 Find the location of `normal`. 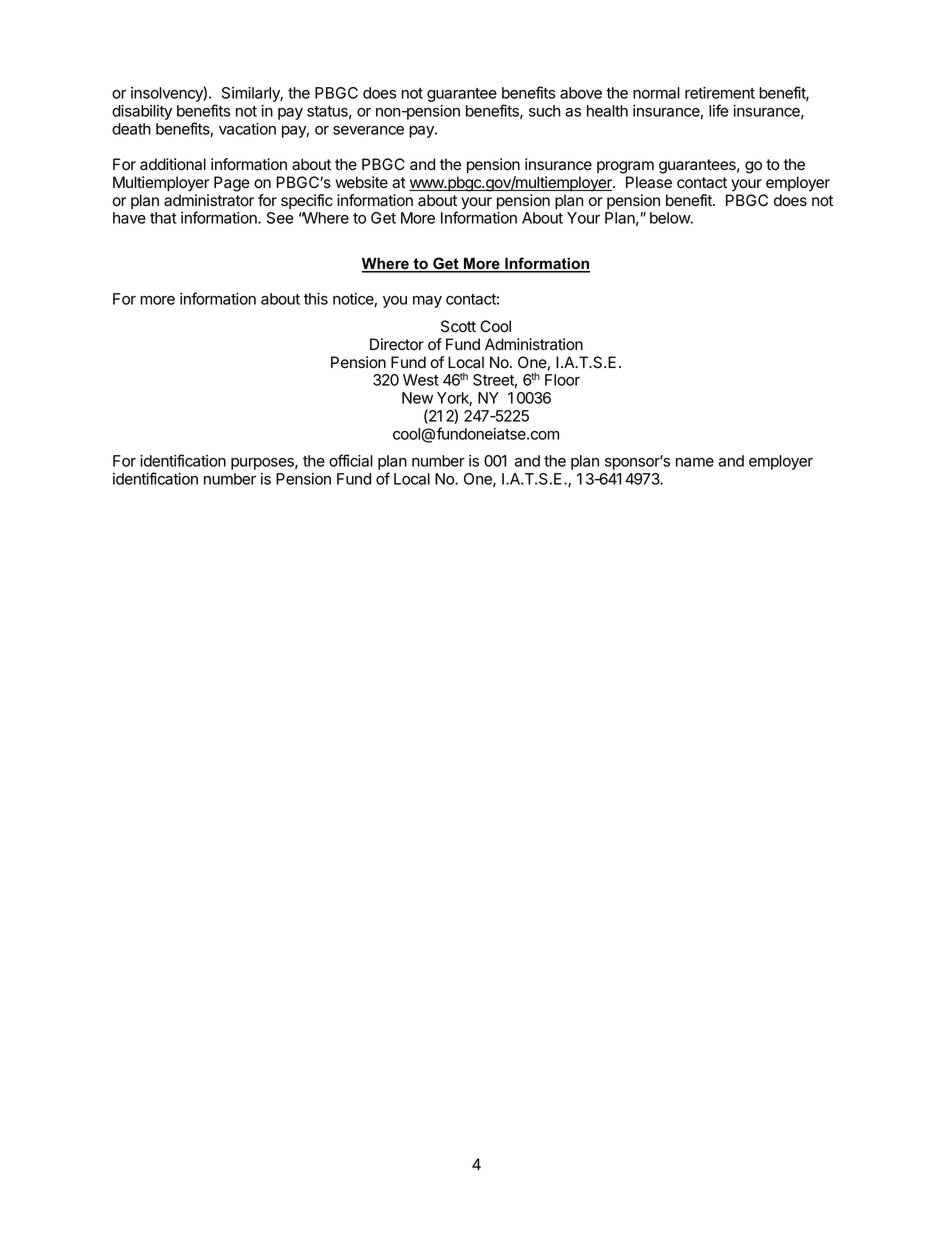

normal is located at coordinates (656, 93).
